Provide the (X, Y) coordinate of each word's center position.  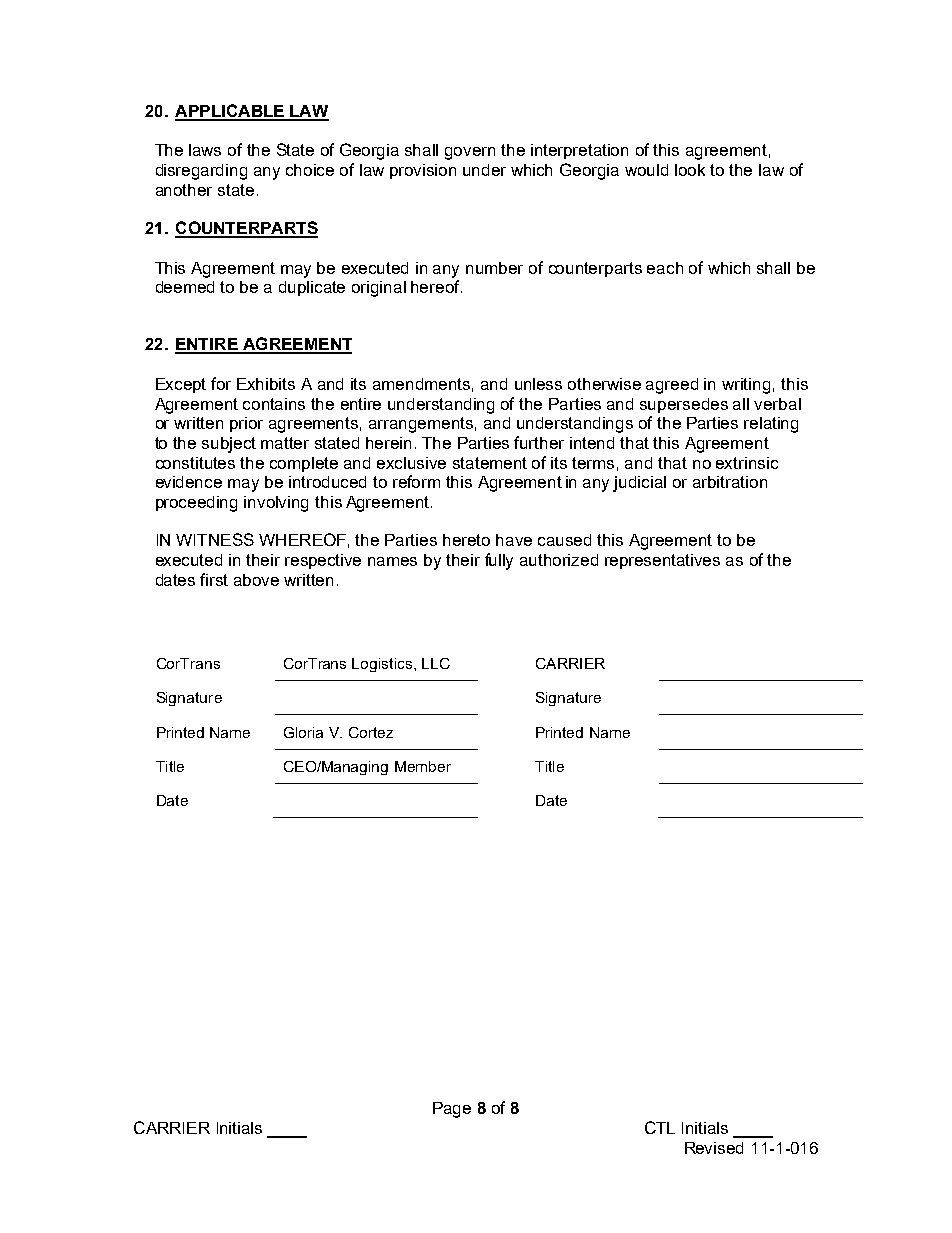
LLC (436, 663)
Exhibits (266, 384)
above (256, 580)
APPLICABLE (230, 112)
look (690, 170)
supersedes (684, 405)
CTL (660, 1127)
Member (423, 766)
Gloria (303, 732)
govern (470, 153)
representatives (662, 561)
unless (538, 384)
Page (452, 1110)
